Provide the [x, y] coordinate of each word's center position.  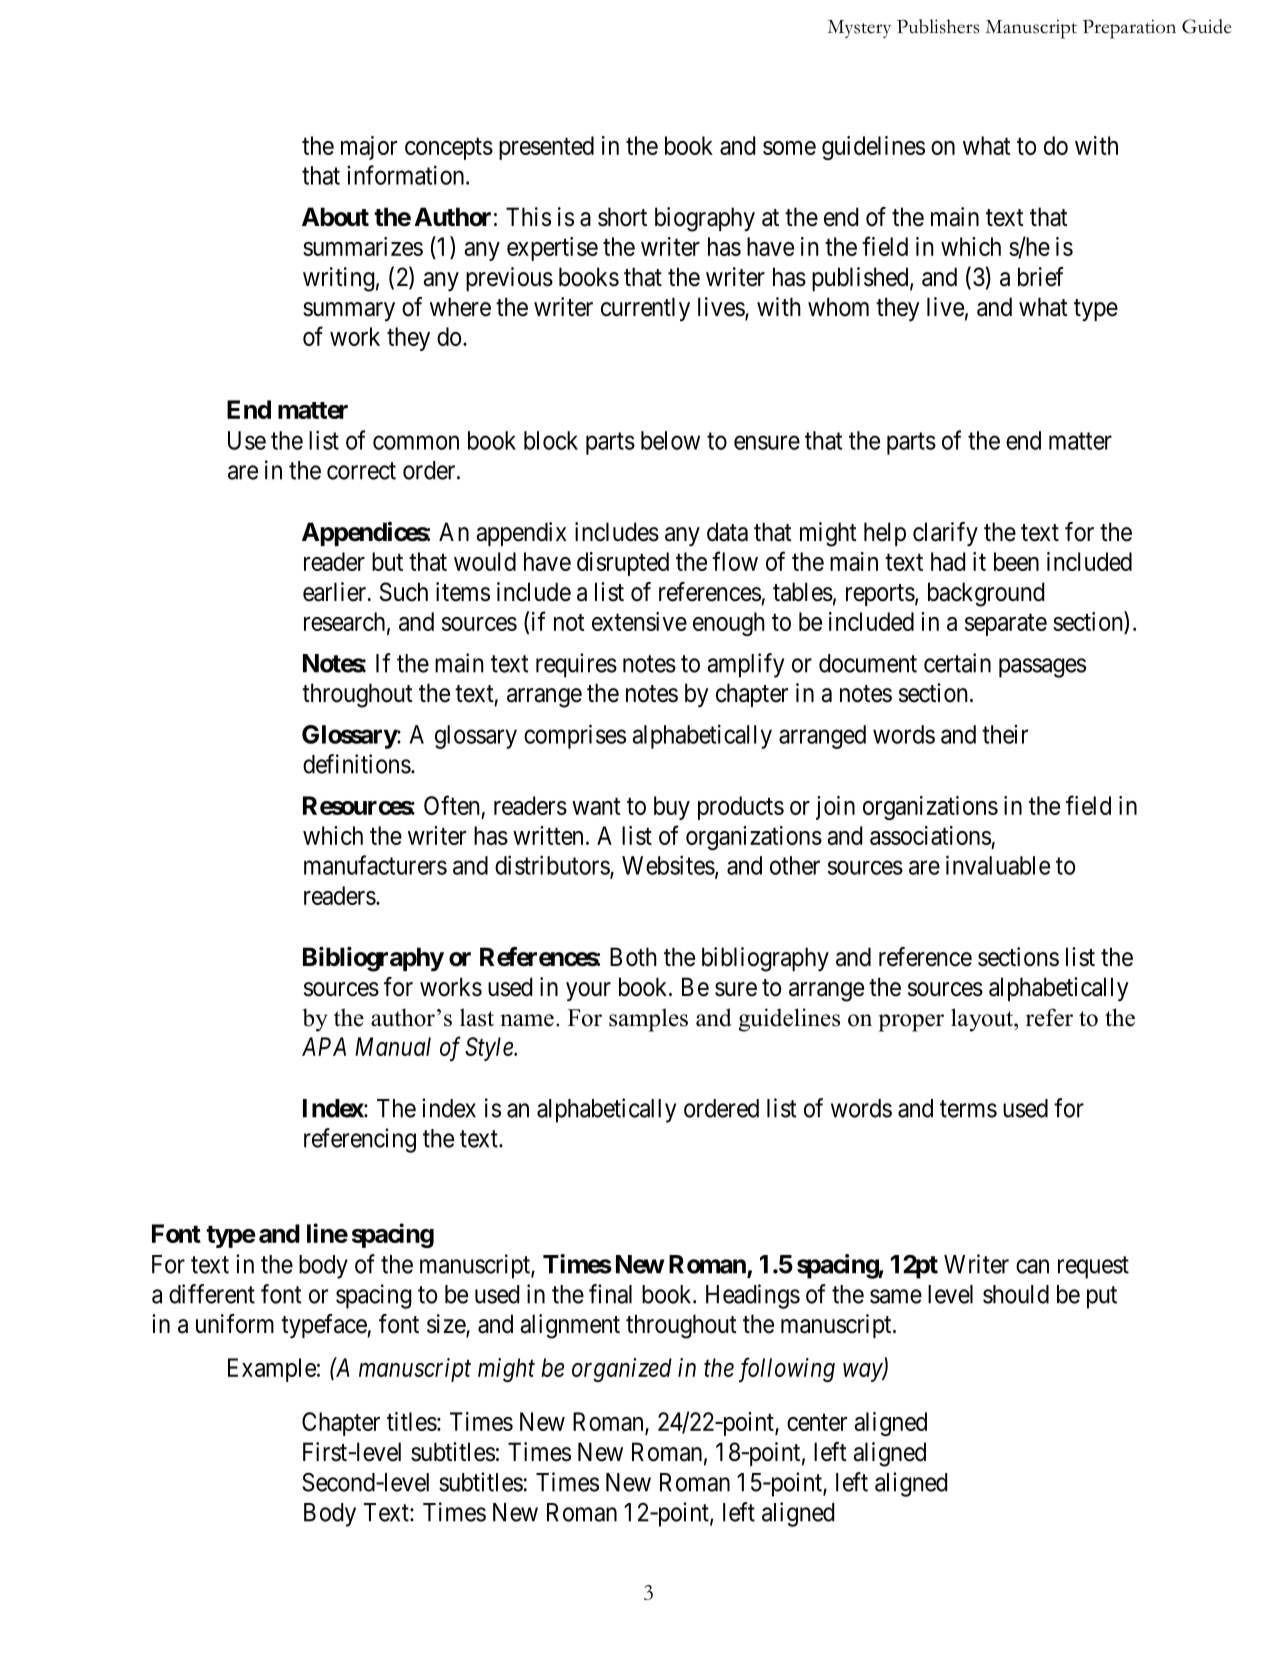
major [369, 148]
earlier [336, 592]
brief [1041, 277]
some [789, 148]
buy [672, 808]
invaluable [998, 865]
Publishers [938, 26]
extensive [639, 621]
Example [272, 1370]
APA [324, 1046]
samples [648, 1020]
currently [645, 309]
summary [349, 311]
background [986, 594]
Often [452, 805]
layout [983, 1020]
